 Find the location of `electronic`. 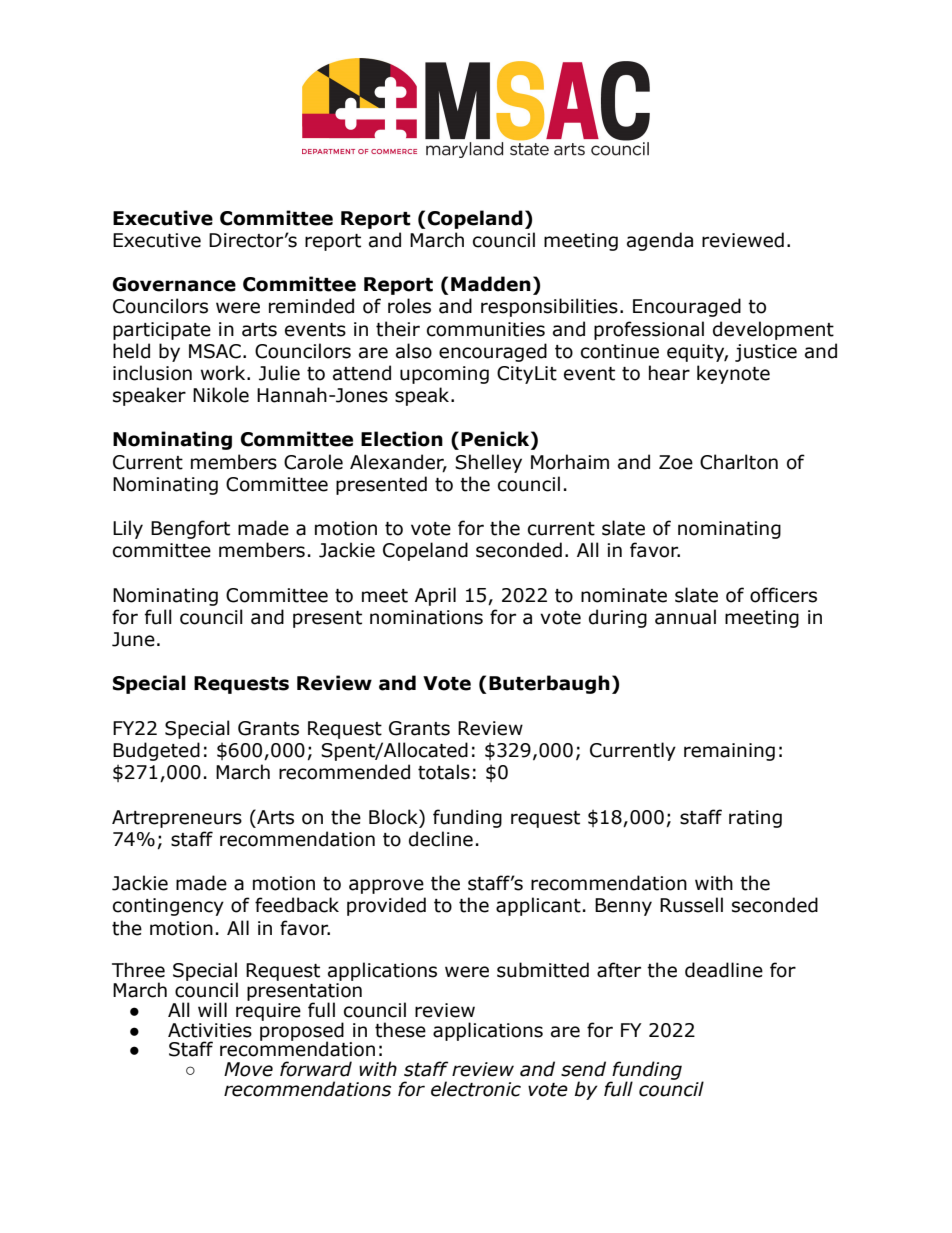

electronic is located at coordinates (476, 1089).
